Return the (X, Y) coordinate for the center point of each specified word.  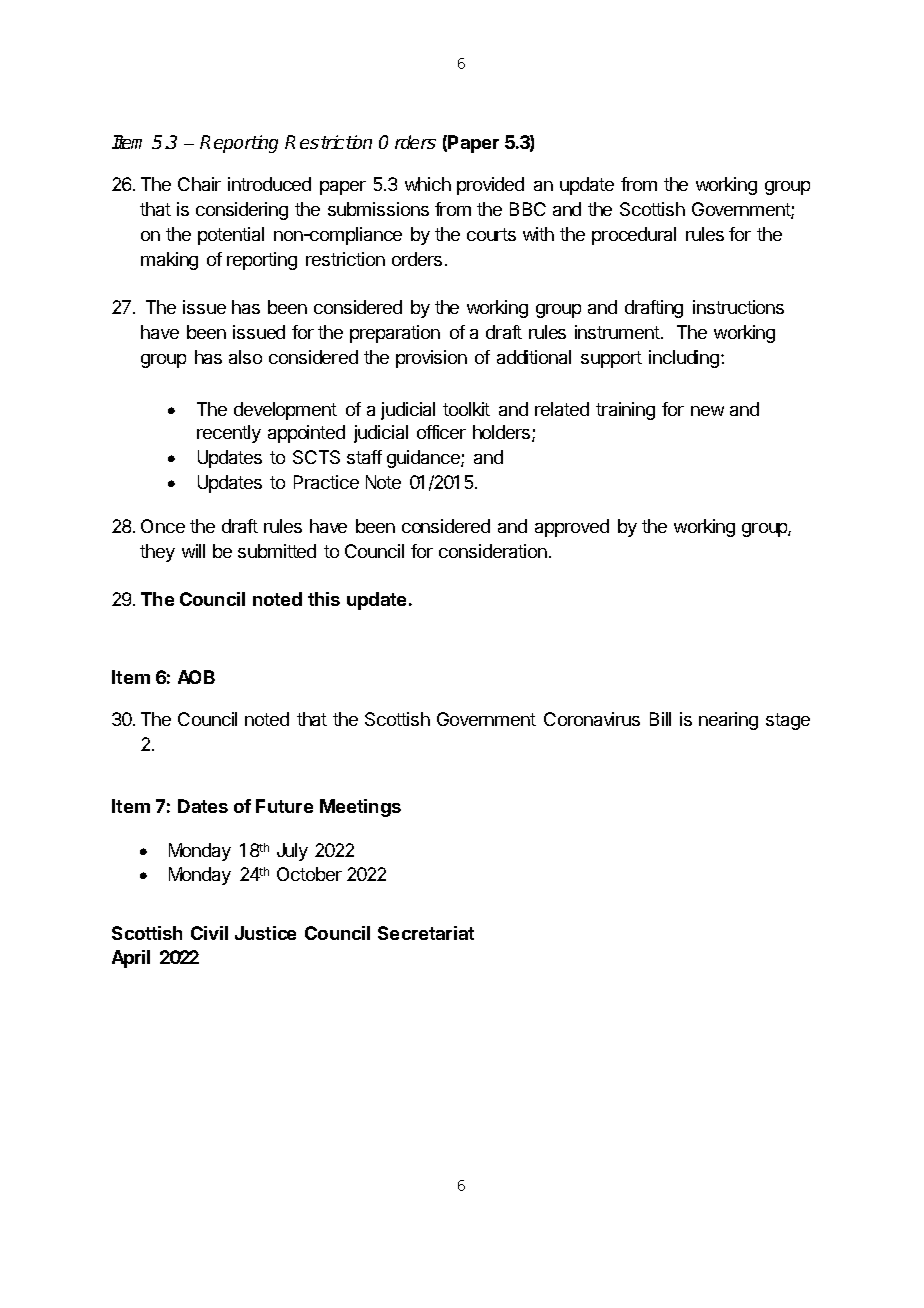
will (193, 551)
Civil (209, 933)
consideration (493, 551)
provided (490, 186)
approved (572, 528)
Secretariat (426, 933)
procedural (634, 236)
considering (242, 211)
